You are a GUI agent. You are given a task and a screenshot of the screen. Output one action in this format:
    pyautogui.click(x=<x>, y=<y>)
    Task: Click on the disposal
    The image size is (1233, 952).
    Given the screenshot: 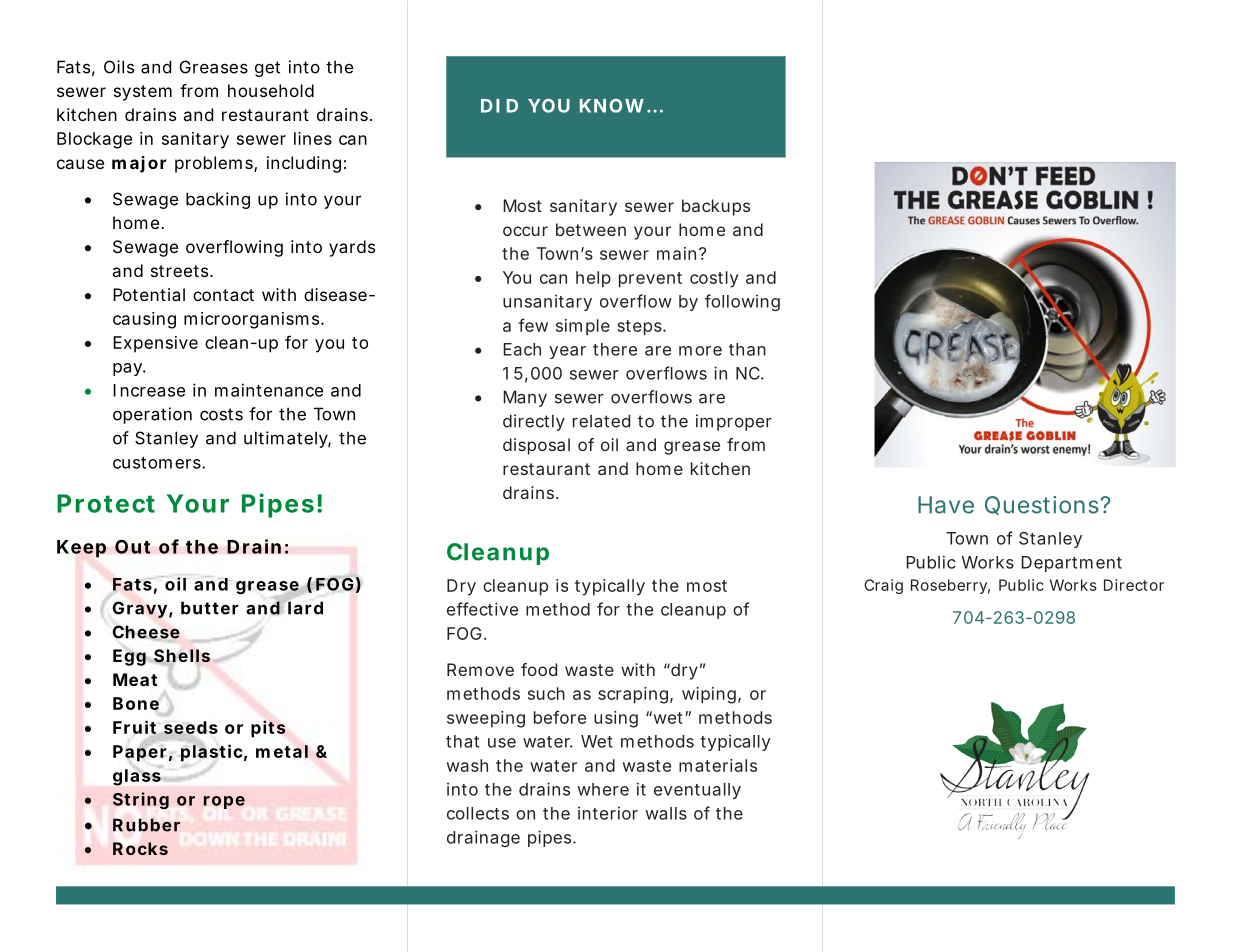 What is the action you would take?
    pyautogui.click(x=536, y=446)
